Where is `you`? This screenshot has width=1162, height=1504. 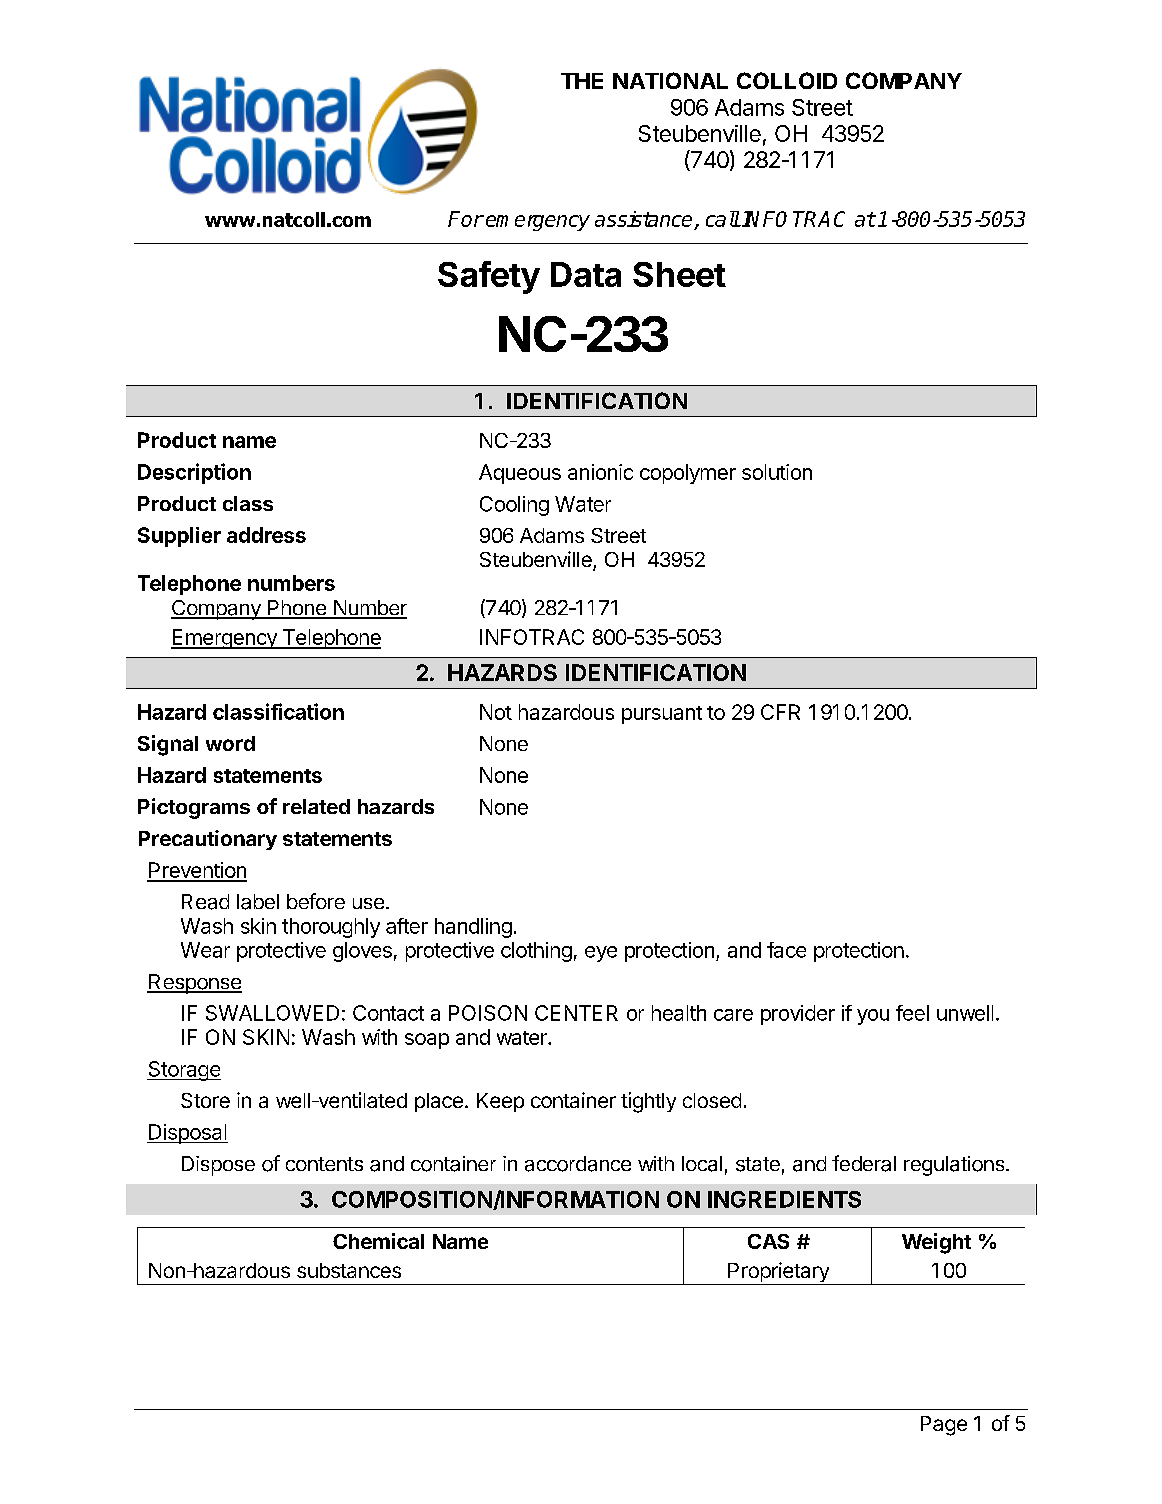
you is located at coordinates (873, 1017).
